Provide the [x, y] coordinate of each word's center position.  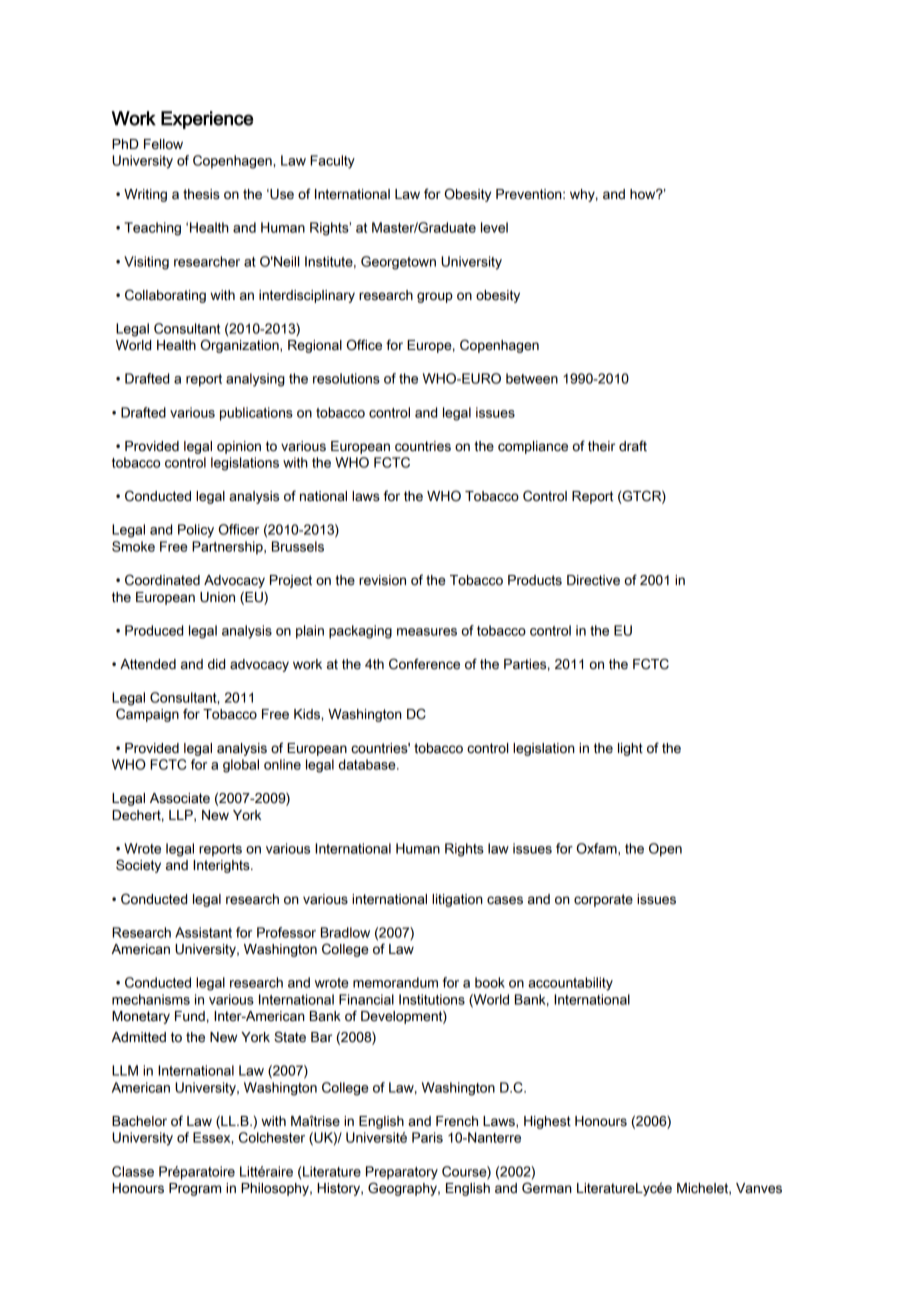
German [547, 1188]
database [368, 764]
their [601, 446]
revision [382, 580]
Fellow [163, 144]
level [494, 227]
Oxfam [598, 848]
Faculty [332, 162]
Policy [196, 531]
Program [195, 1189]
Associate [180, 798]
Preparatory [402, 1173]
